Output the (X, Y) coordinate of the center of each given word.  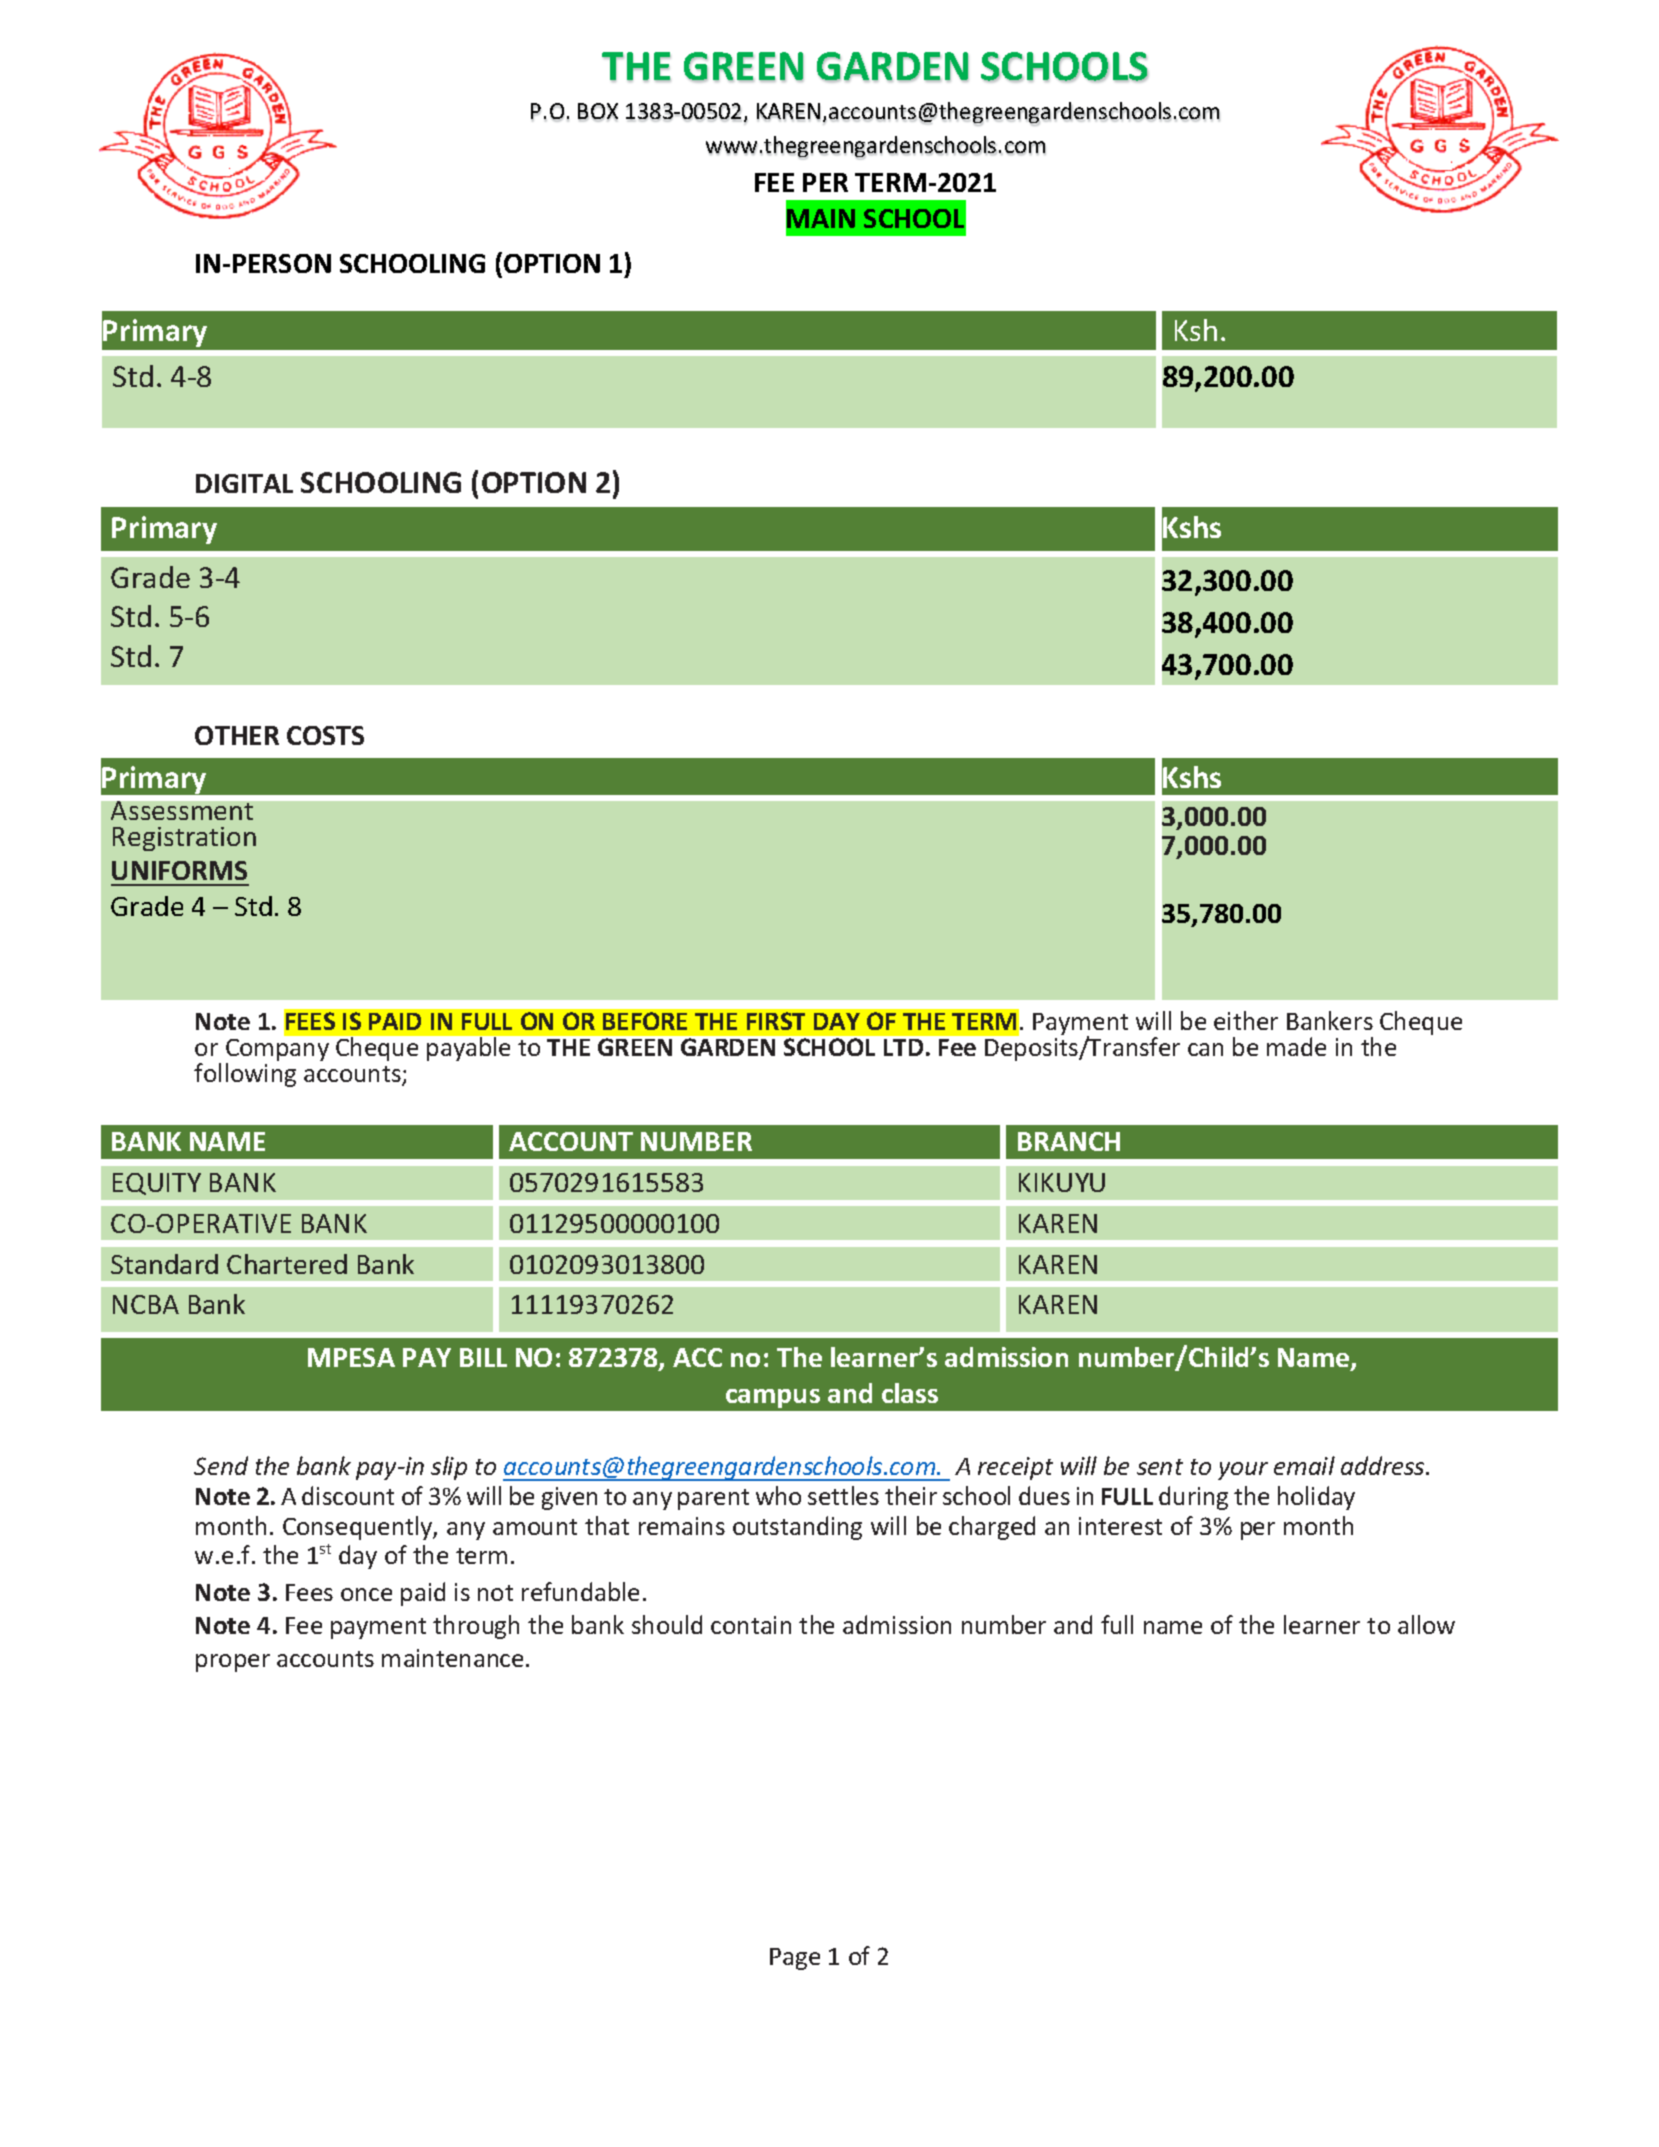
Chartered (287, 1264)
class (910, 1393)
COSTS (325, 735)
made (1296, 1046)
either (1246, 1020)
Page (795, 1959)
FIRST (776, 1021)
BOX (598, 112)
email (1304, 1465)
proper (233, 1663)
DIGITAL (244, 483)
